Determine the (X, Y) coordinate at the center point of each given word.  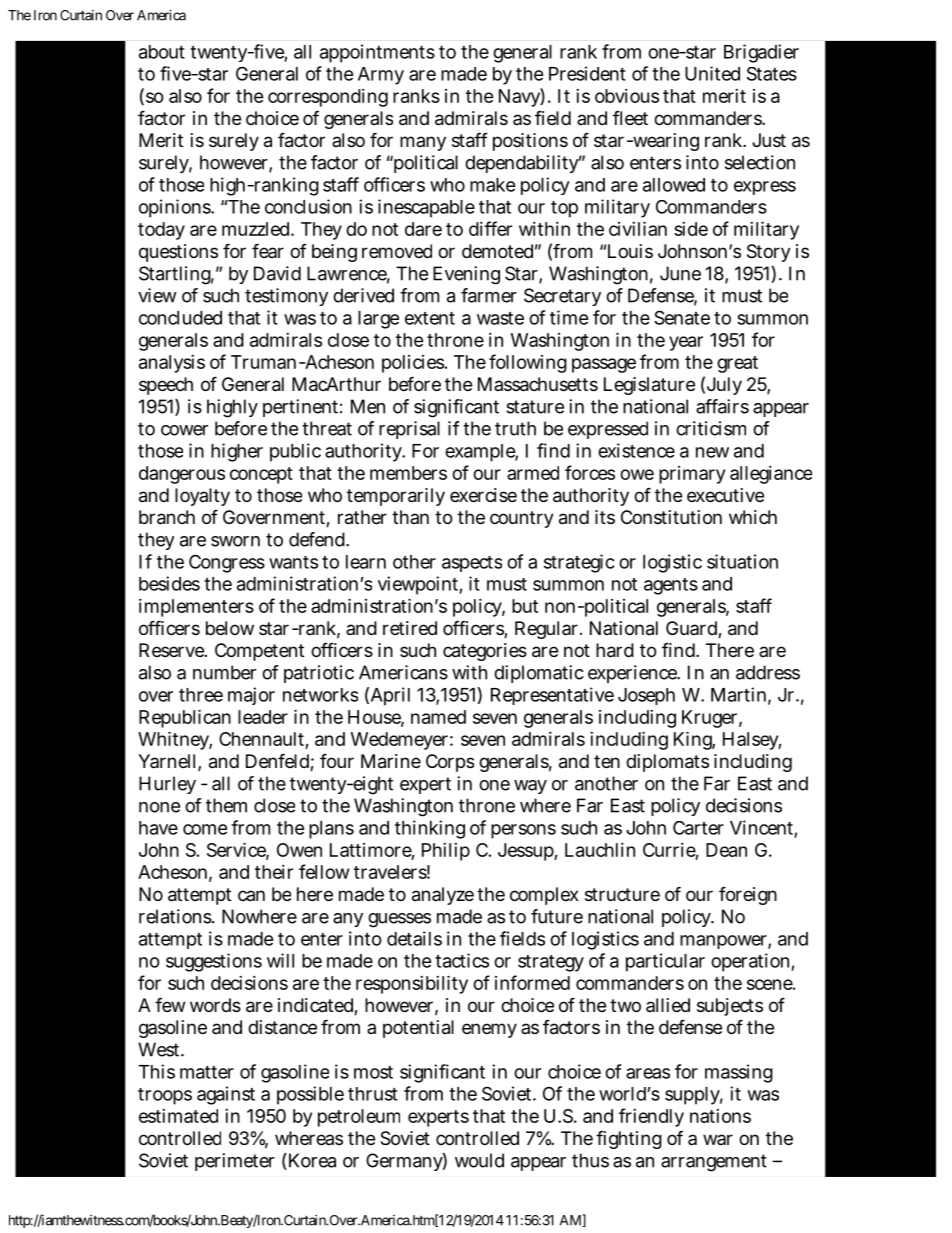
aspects (472, 564)
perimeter (235, 1162)
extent (430, 318)
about (162, 52)
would (479, 1160)
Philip (446, 852)
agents (671, 586)
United (712, 73)
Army (381, 76)
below (230, 628)
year (686, 343)
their (274, 872)
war (718, 1139)
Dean (726, 850)
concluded (180, 318)
